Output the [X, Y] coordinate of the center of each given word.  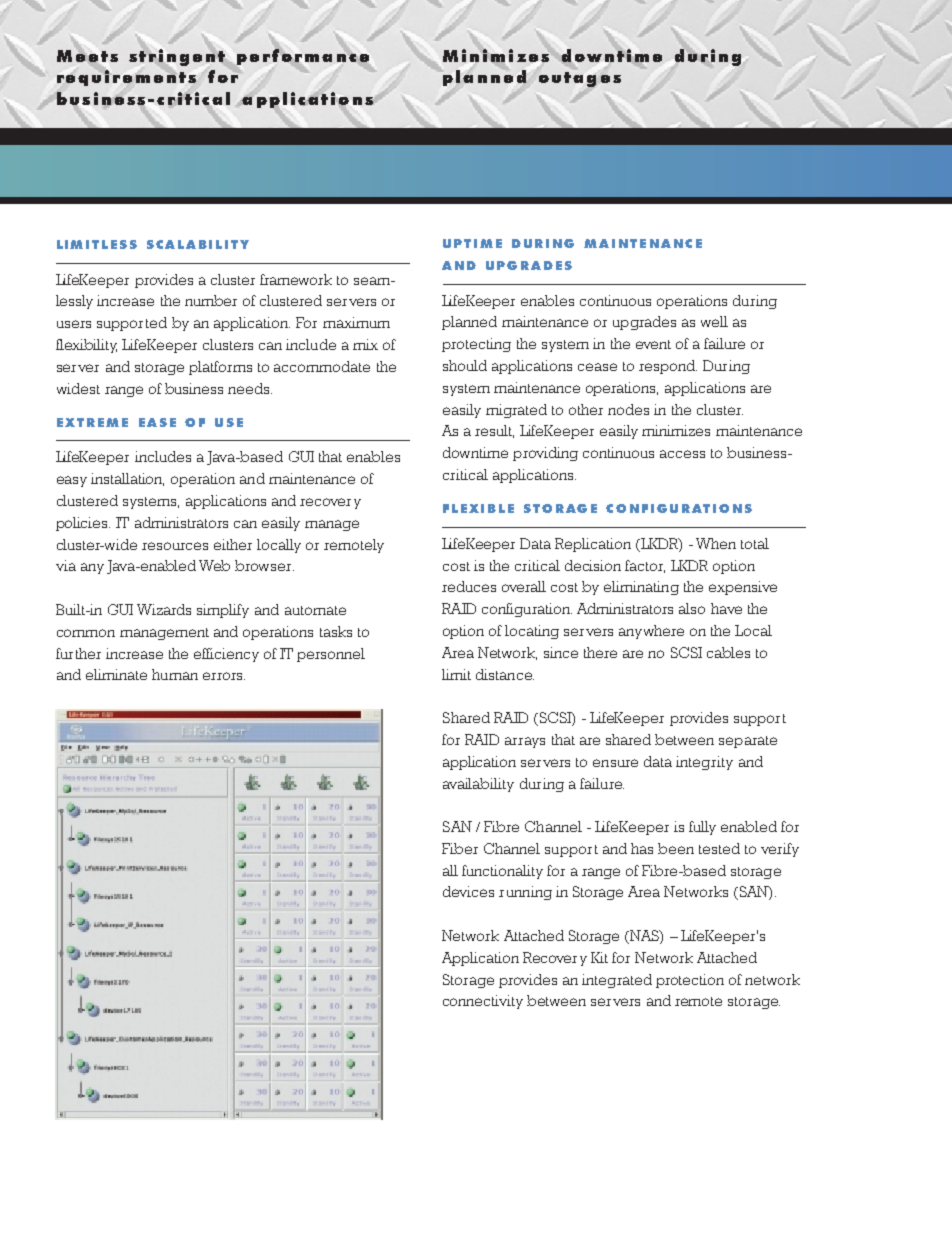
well [714, 321]
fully [702, 828]
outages [580, 79]
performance [303, 57]
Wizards [164, 609]
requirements [126, 78]
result [494, 431]
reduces [469, 586]
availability [478, 785]
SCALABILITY [198, 244]
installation [127, 479]
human [175, 674]
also [692, 608]
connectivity [483, 1002]
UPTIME [472, 243]
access [682, 454]
